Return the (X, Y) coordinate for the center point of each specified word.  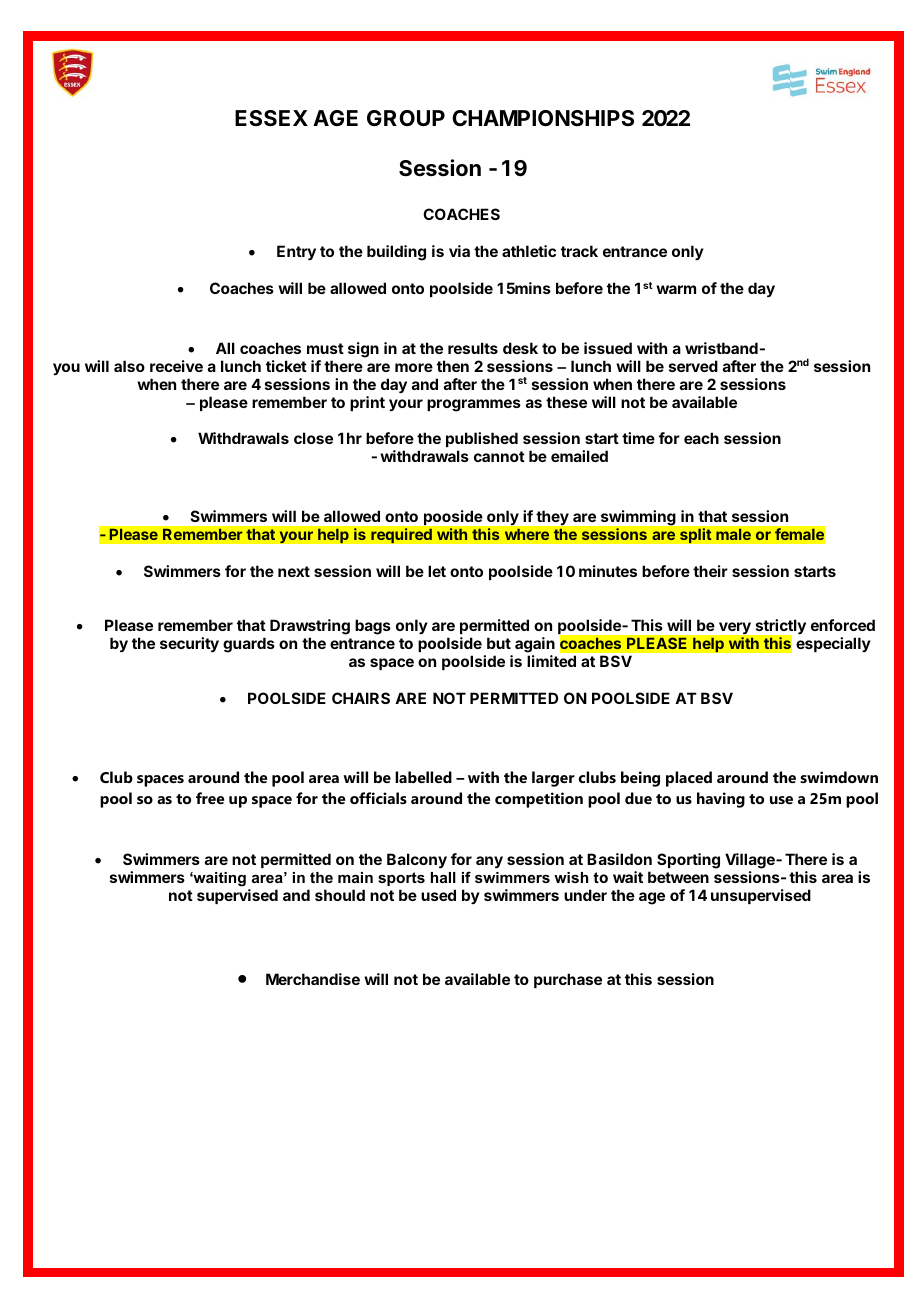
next (294, 571)
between (678, 877)
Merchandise (313, 979)
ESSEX (271, 118)
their (710, 571)
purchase (568, 980)
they (553, 520)
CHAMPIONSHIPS (543, 118)
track (579, 251)
